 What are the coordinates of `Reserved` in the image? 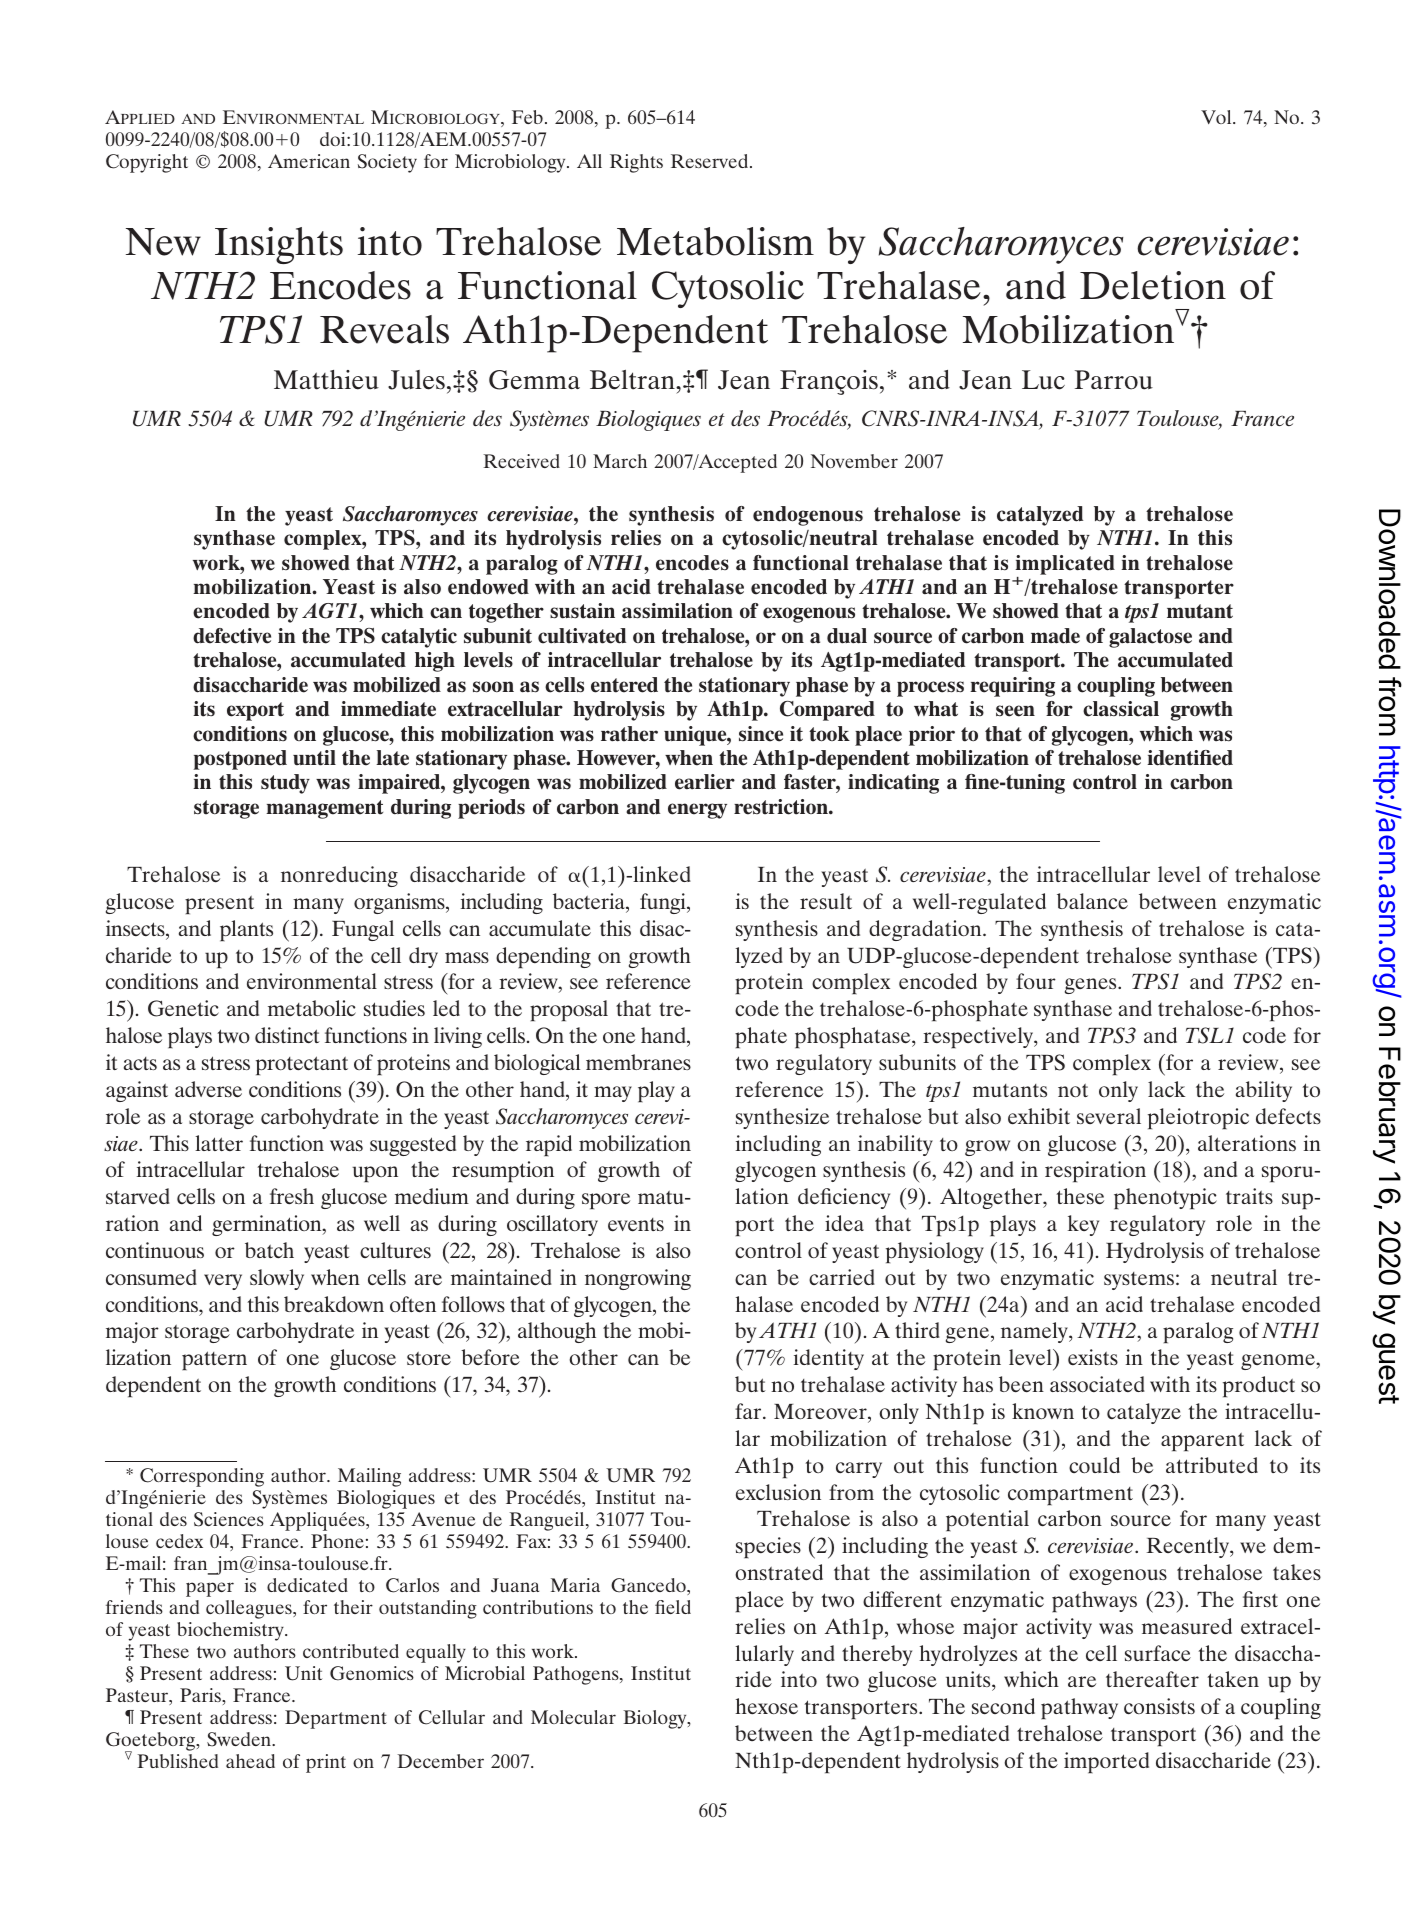 It's located at (711, 161).
